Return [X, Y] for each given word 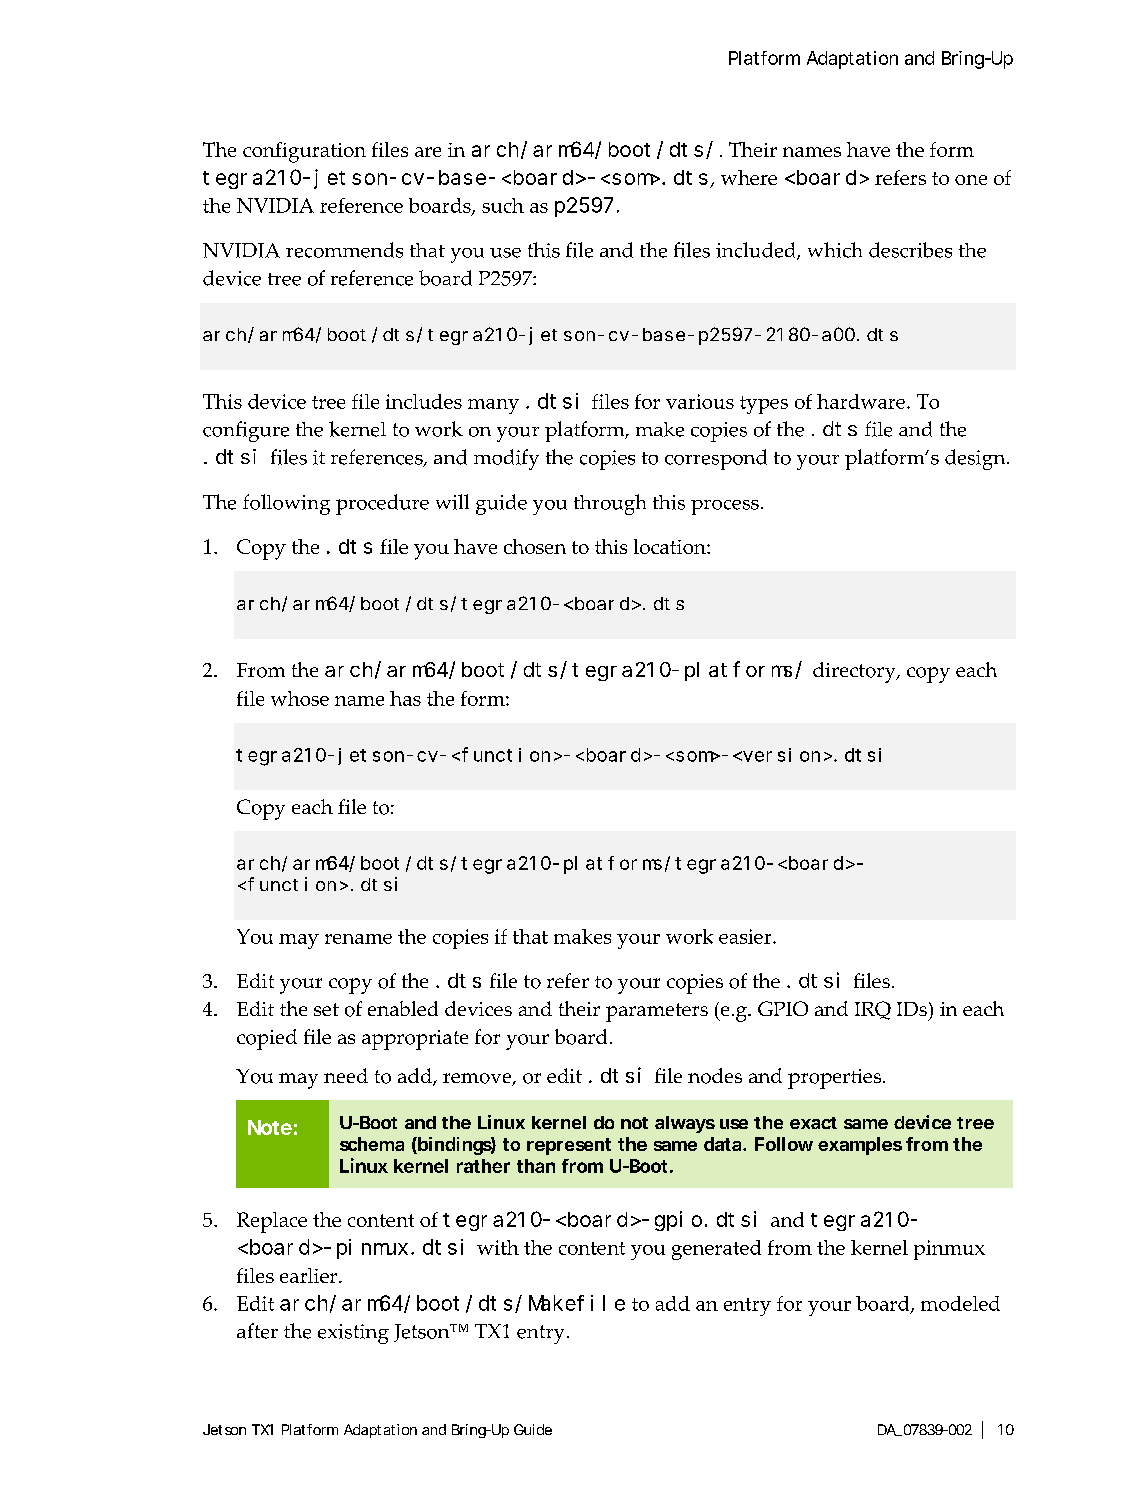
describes [910, 250]
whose [300, 698]
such [503, 205]
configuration [304, 152]
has [405, 698]
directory [855, 672]
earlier [310, 1275]
